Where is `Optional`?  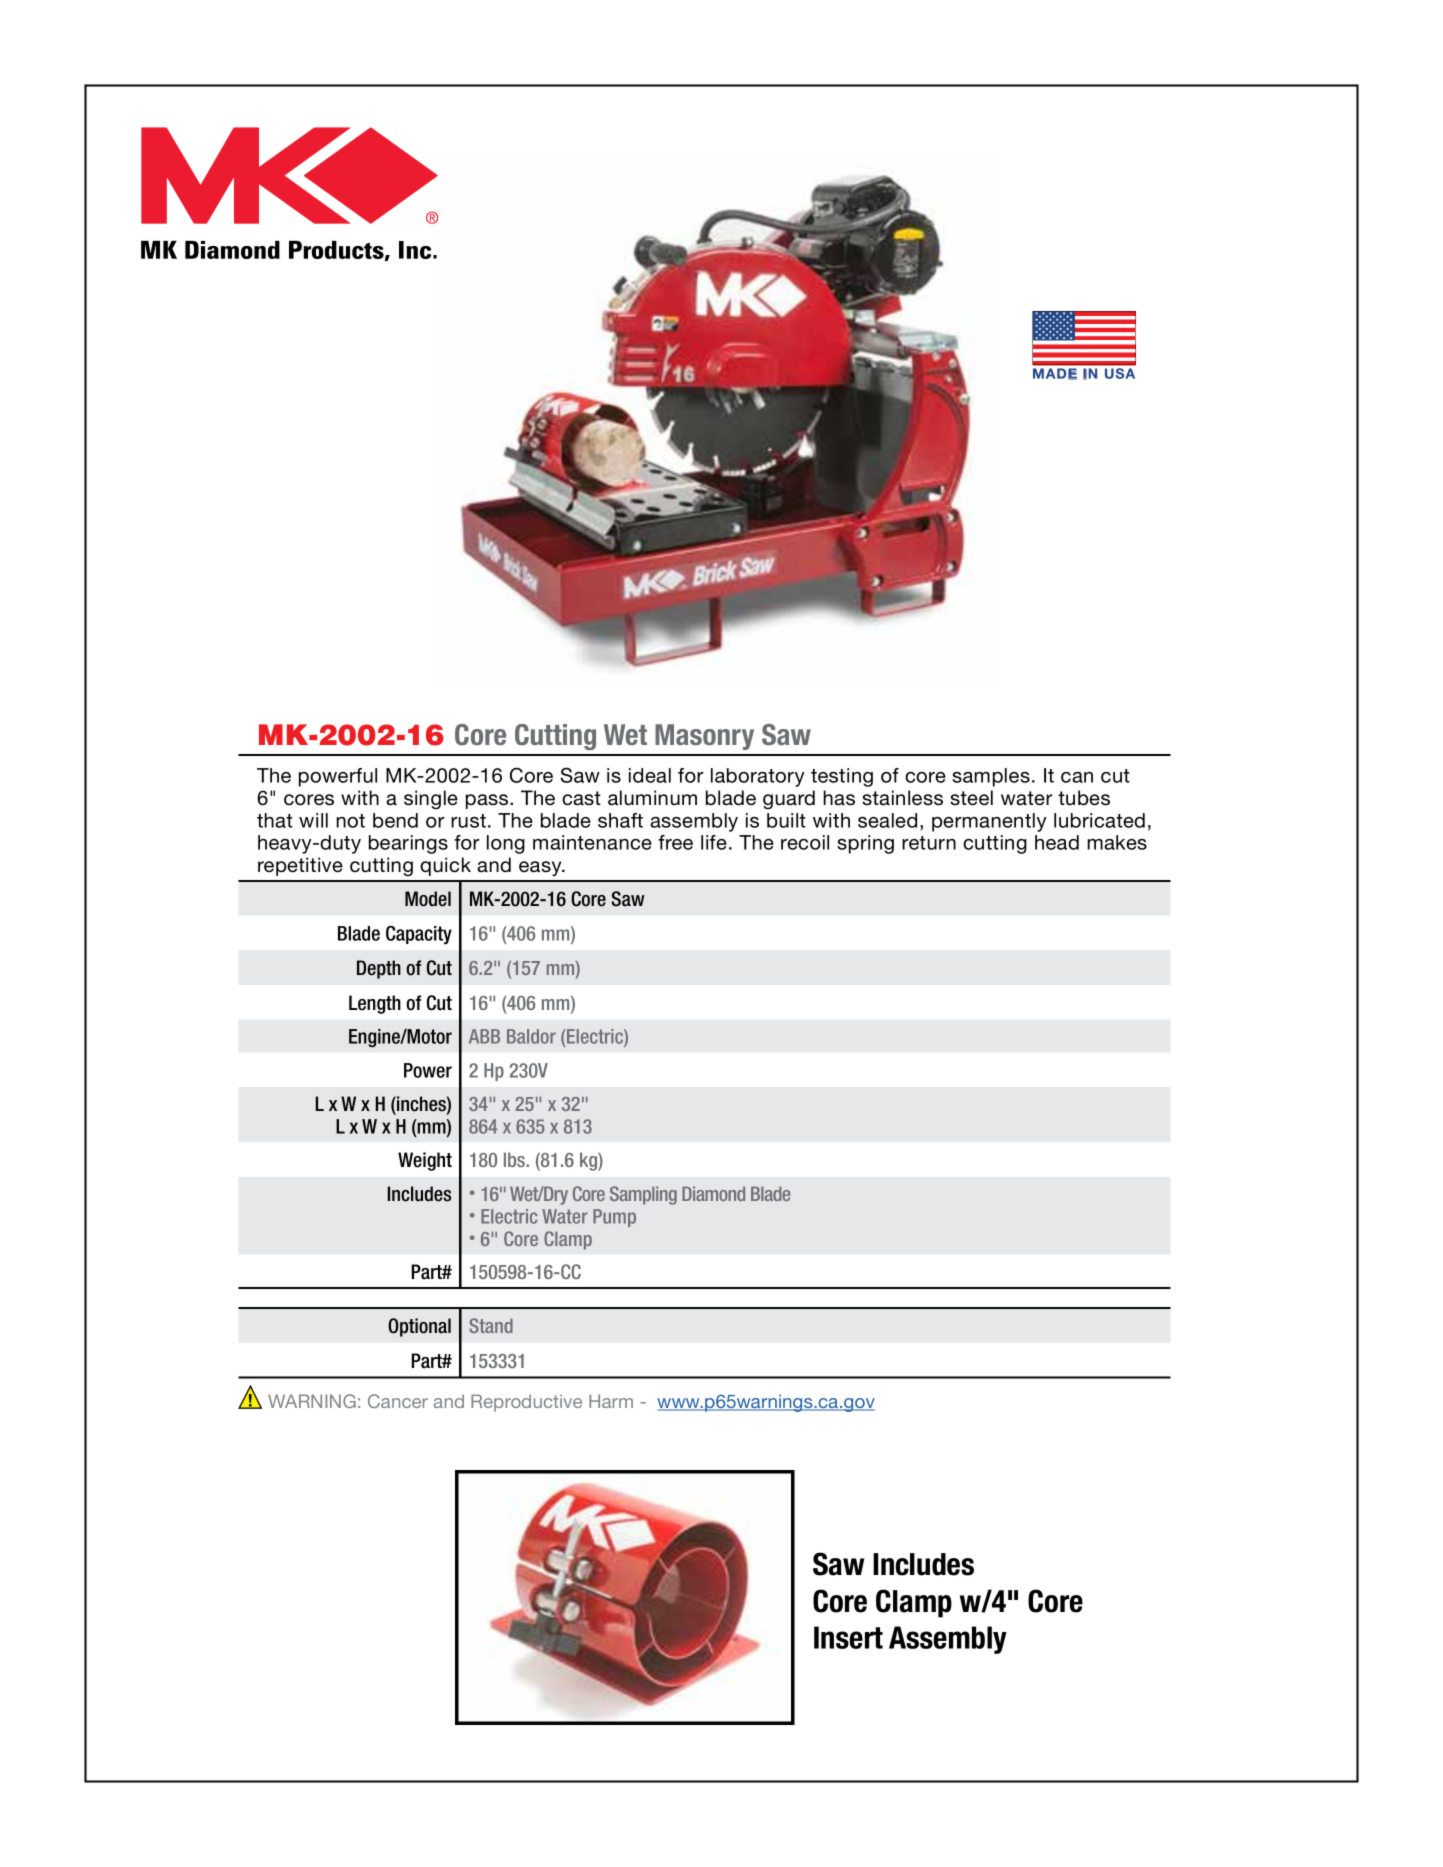 Optional is located at coordinates (419, 1327).
